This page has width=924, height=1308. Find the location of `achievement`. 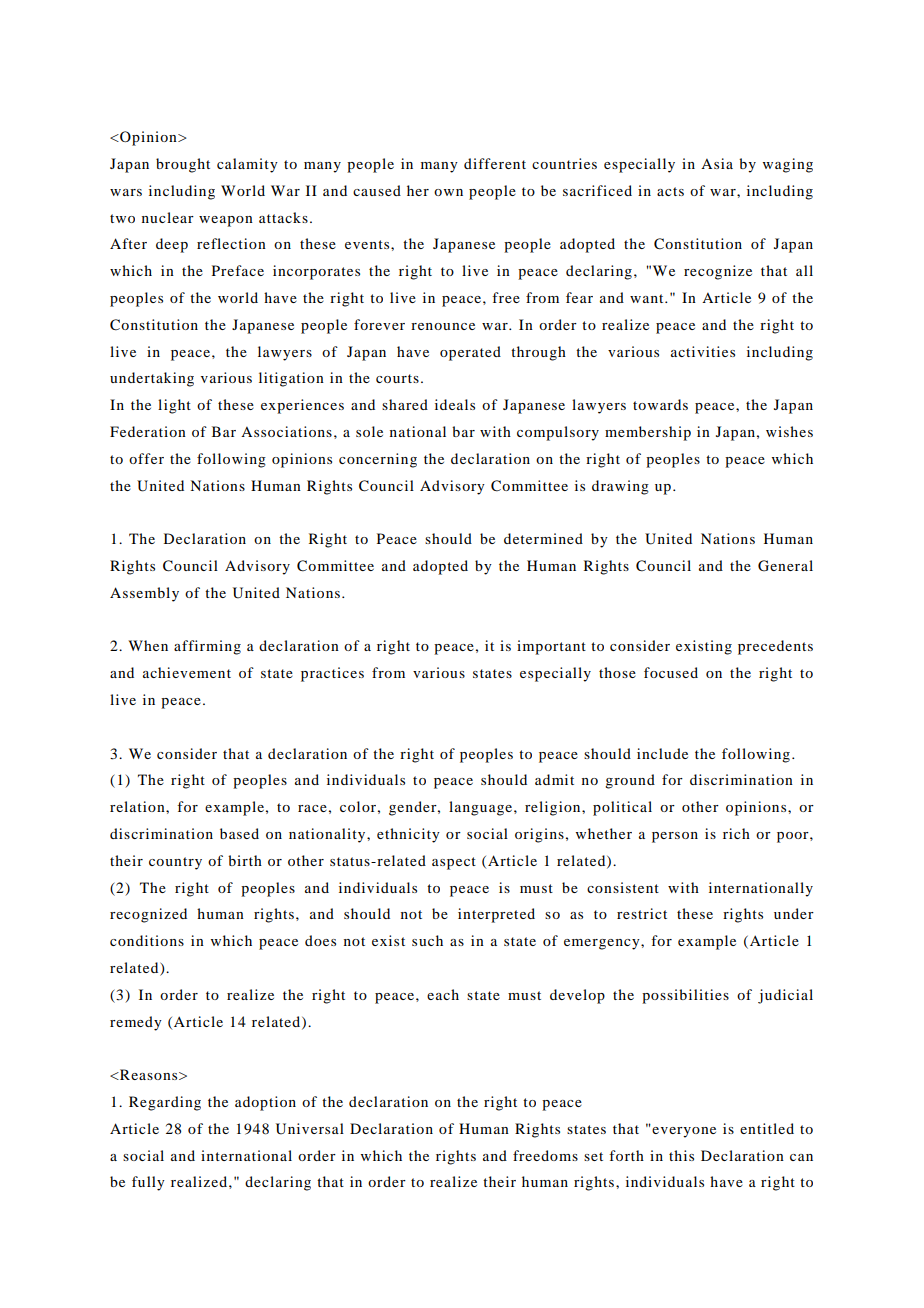

achievement is located at coordinates (187, 672).
